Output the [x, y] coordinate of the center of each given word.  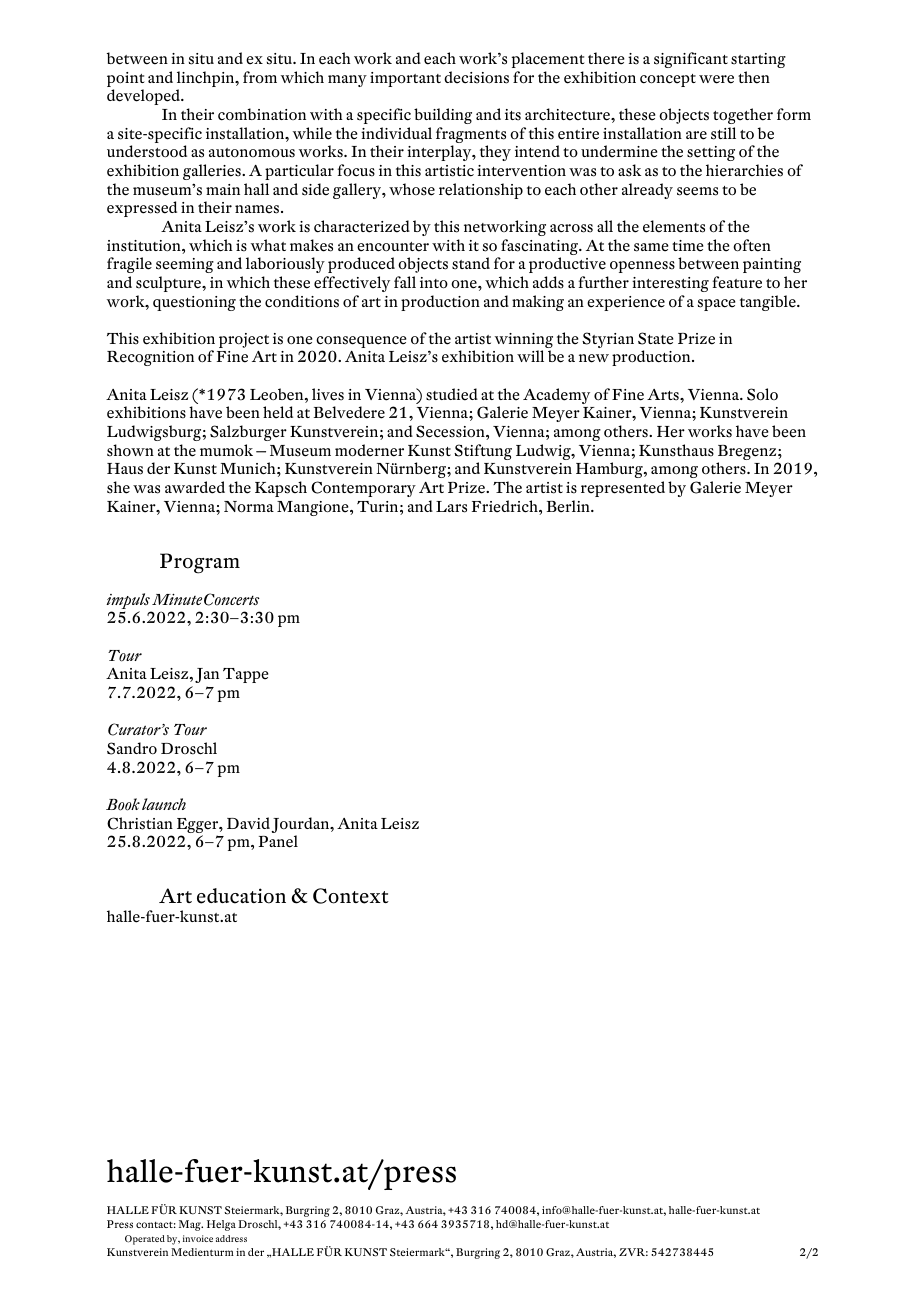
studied [452, 394]
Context [351, 896]
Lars [451, 507]
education [241, 896]
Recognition [150, 358]
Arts [664, 395]
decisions [476, 77]
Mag [191, 1225]
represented [623, 489]
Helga [221, 1225]
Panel [278, 841]
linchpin [207, 80]
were [716, 79]
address [231, 1238]
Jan [207, 675]
